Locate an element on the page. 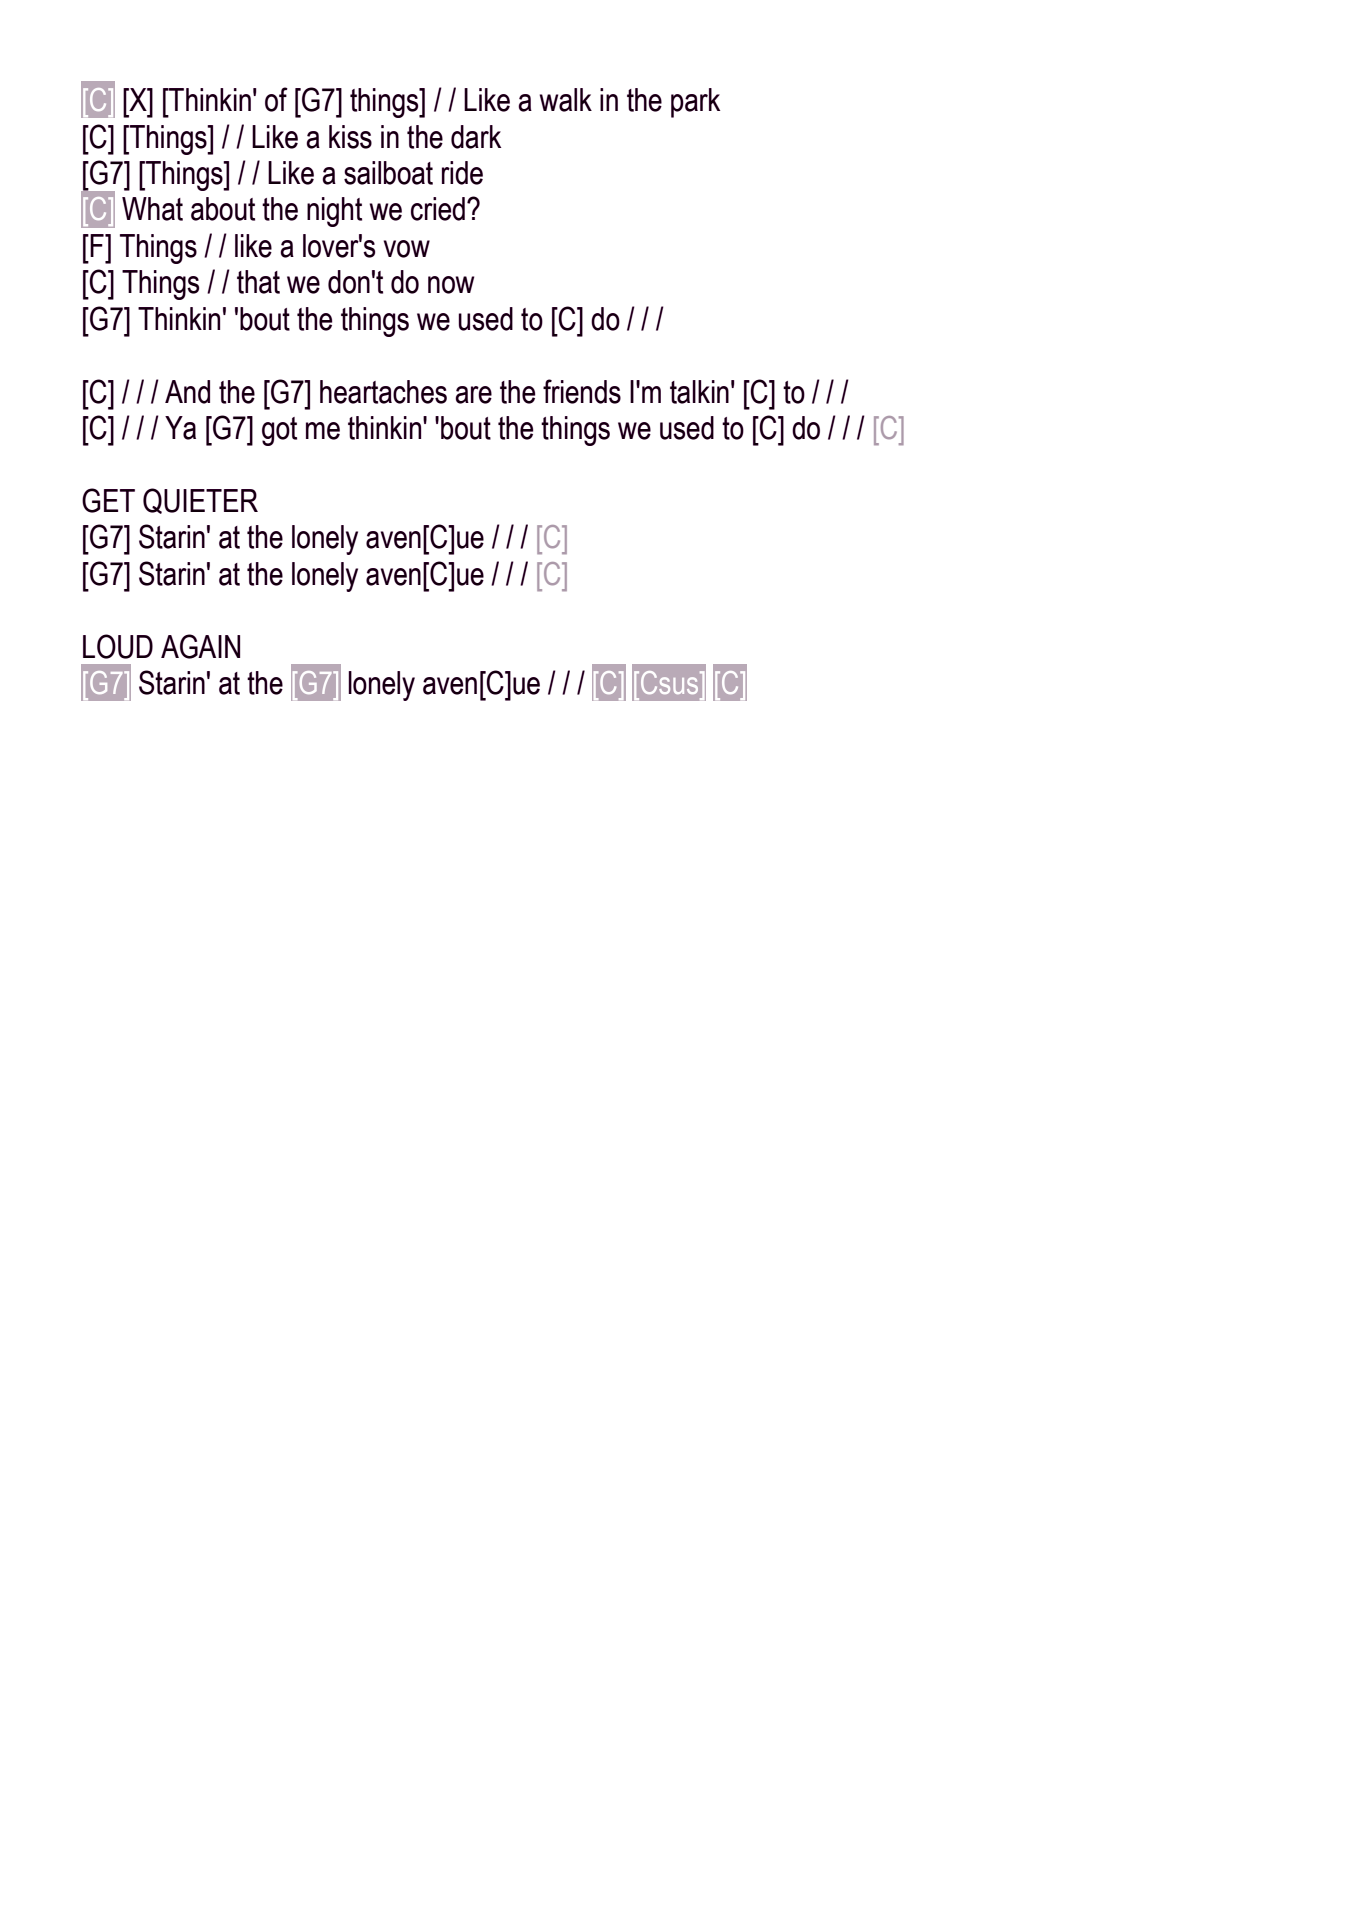 This image has height=1909, width=1350. kiss is located at coordinates (350, 137).
